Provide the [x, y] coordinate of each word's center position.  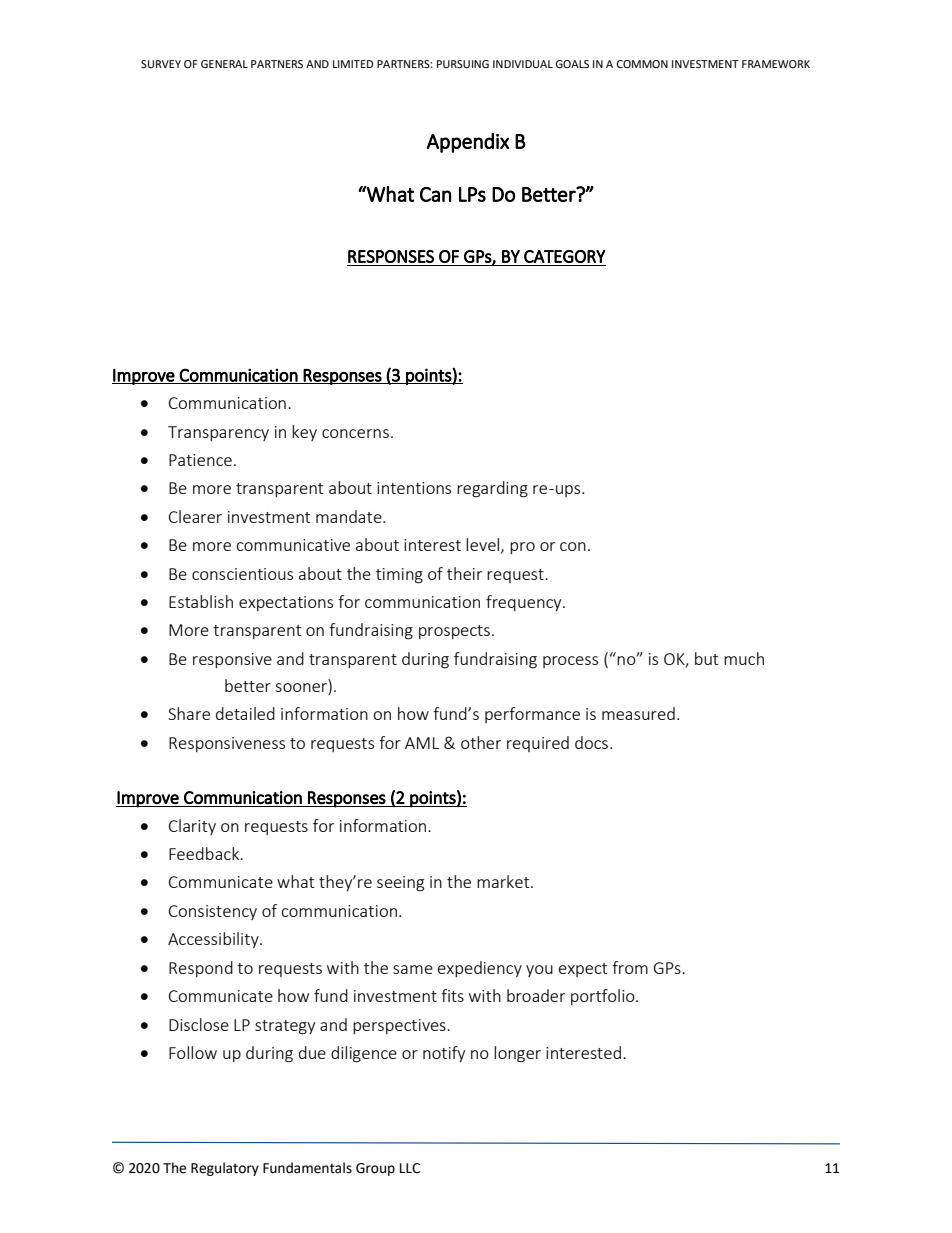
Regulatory [225, 1169]
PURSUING [463, 64]
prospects [454, 632]
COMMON [642, 64]
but [706, 658]
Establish [201, 601]
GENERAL [224, 64]
